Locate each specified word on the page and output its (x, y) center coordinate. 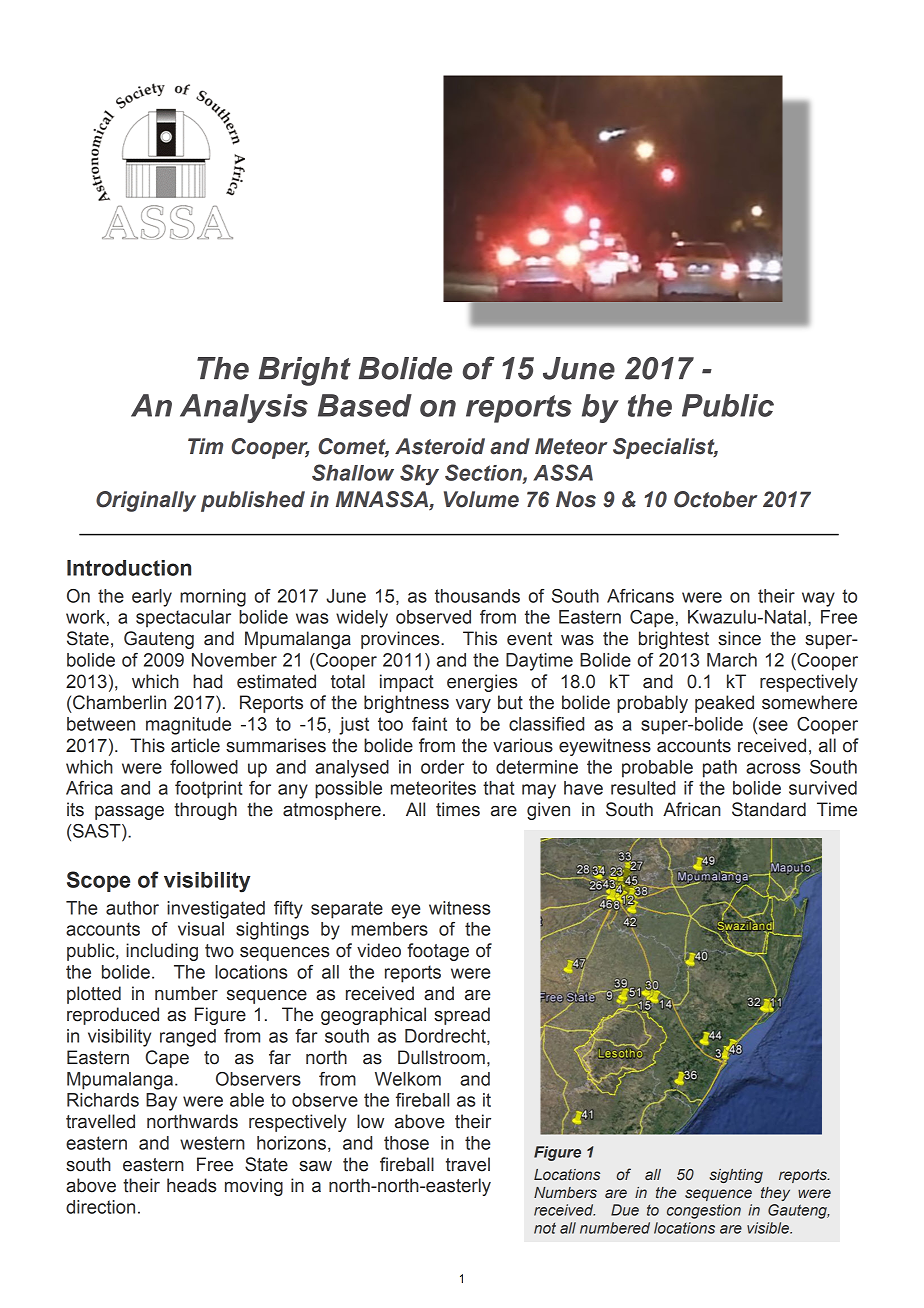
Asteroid (440, 446)
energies (482, 683)
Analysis (244, 408)
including (162, 952)
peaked (724, 704)
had (207, 681)
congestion (704, 1211)
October (715, 499)
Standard (769, 809)
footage (438, 952)
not (545, 1228)
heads (192, 1185)
